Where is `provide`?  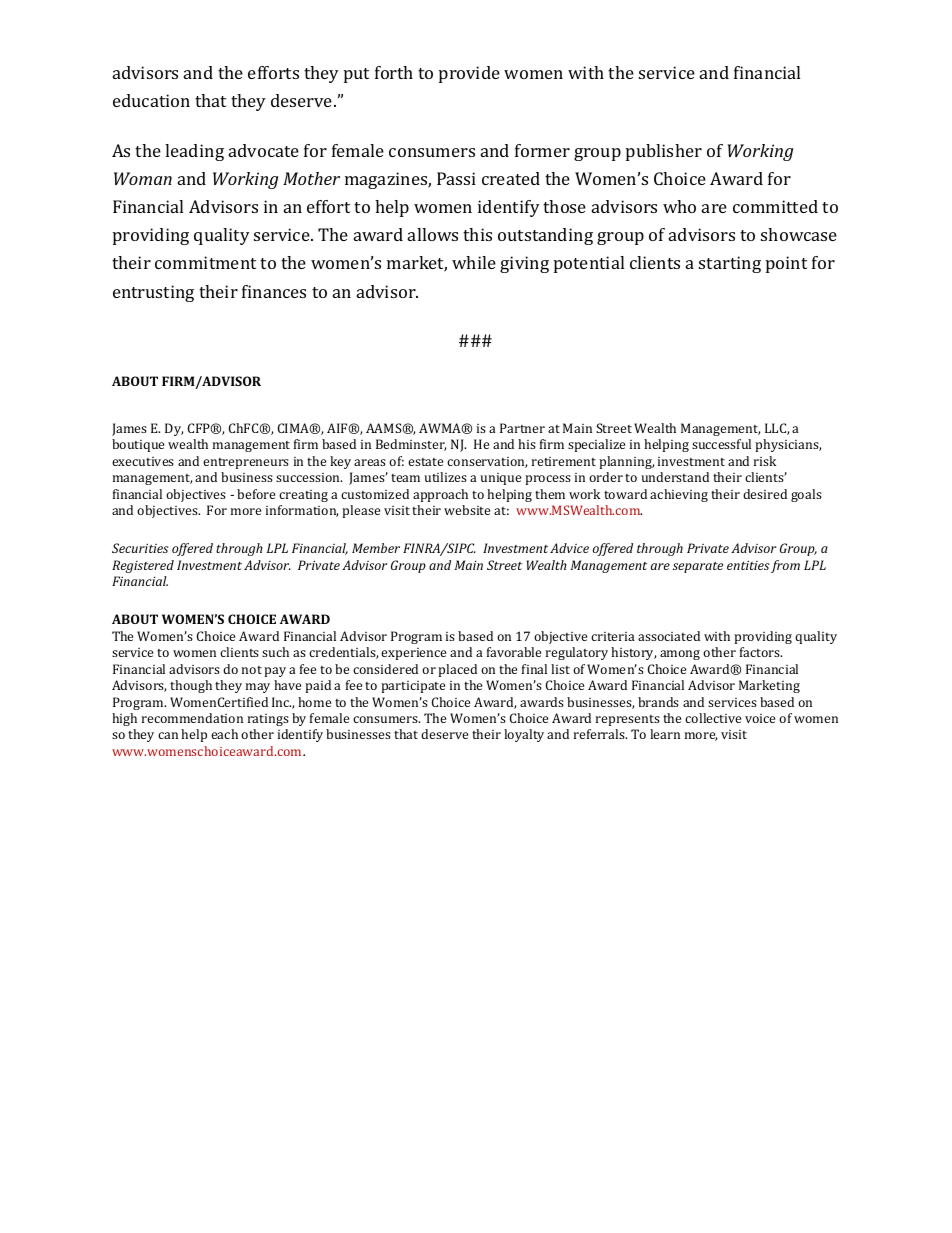
provide is located at coordinates (469, 74).
